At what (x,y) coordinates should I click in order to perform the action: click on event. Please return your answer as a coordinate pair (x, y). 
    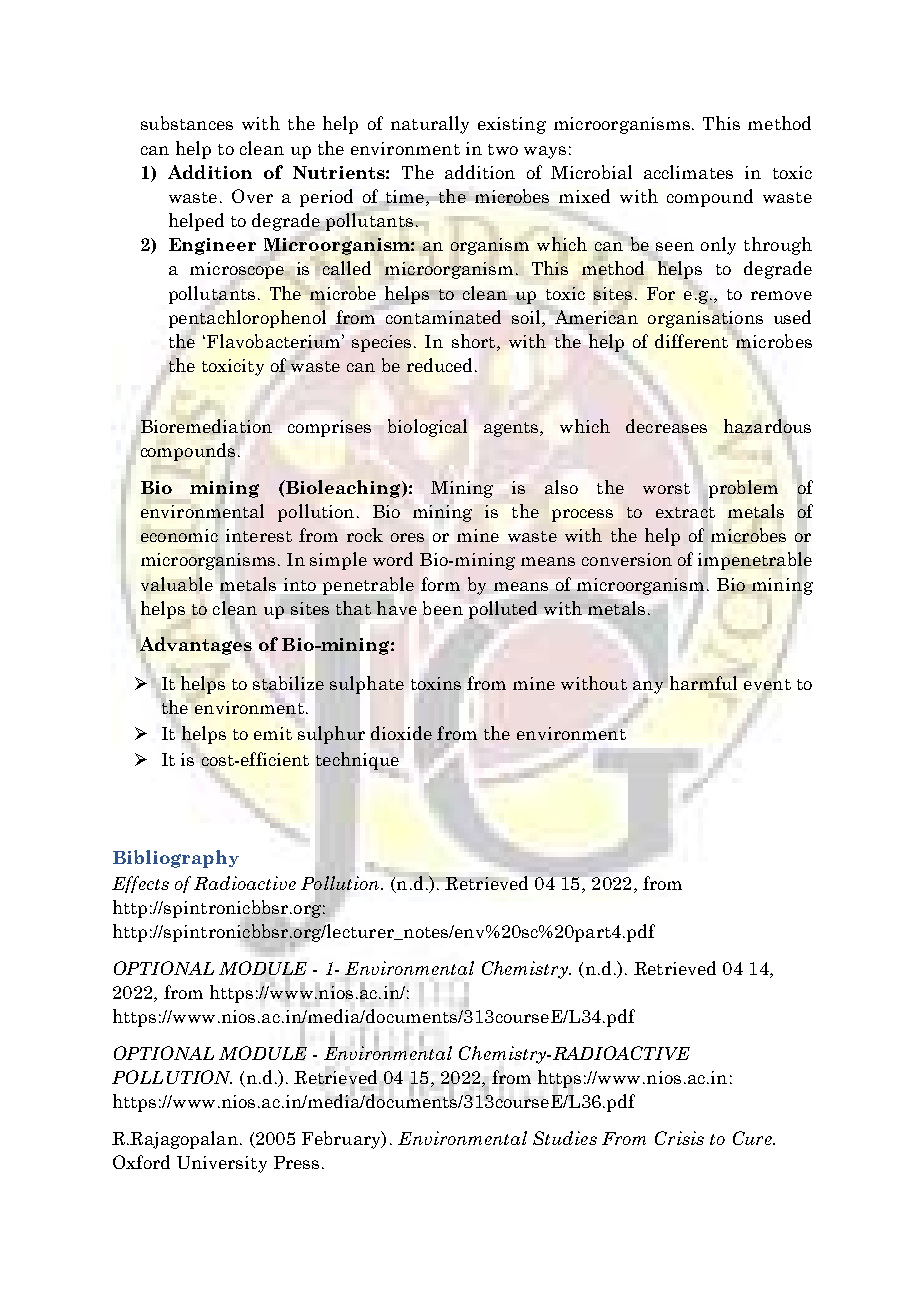
    Looking at the image, I should click on (767, 684).
